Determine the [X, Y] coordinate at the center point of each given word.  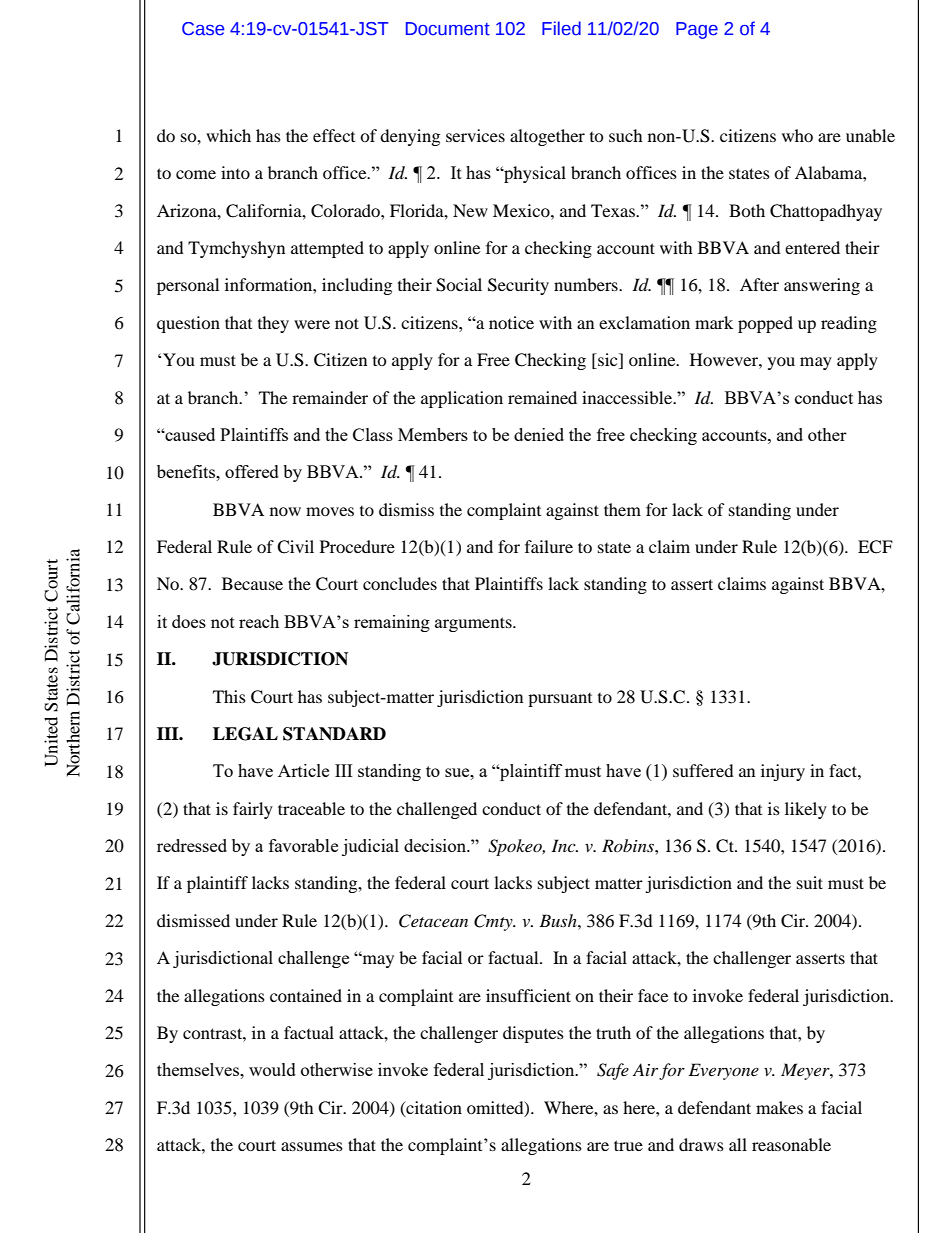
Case [203, 29]
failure [549, 546]
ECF [875, 547]
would [272, 1069]
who [797, 135]
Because [252, 583]
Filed [561, 28]
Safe [613, 1071]
